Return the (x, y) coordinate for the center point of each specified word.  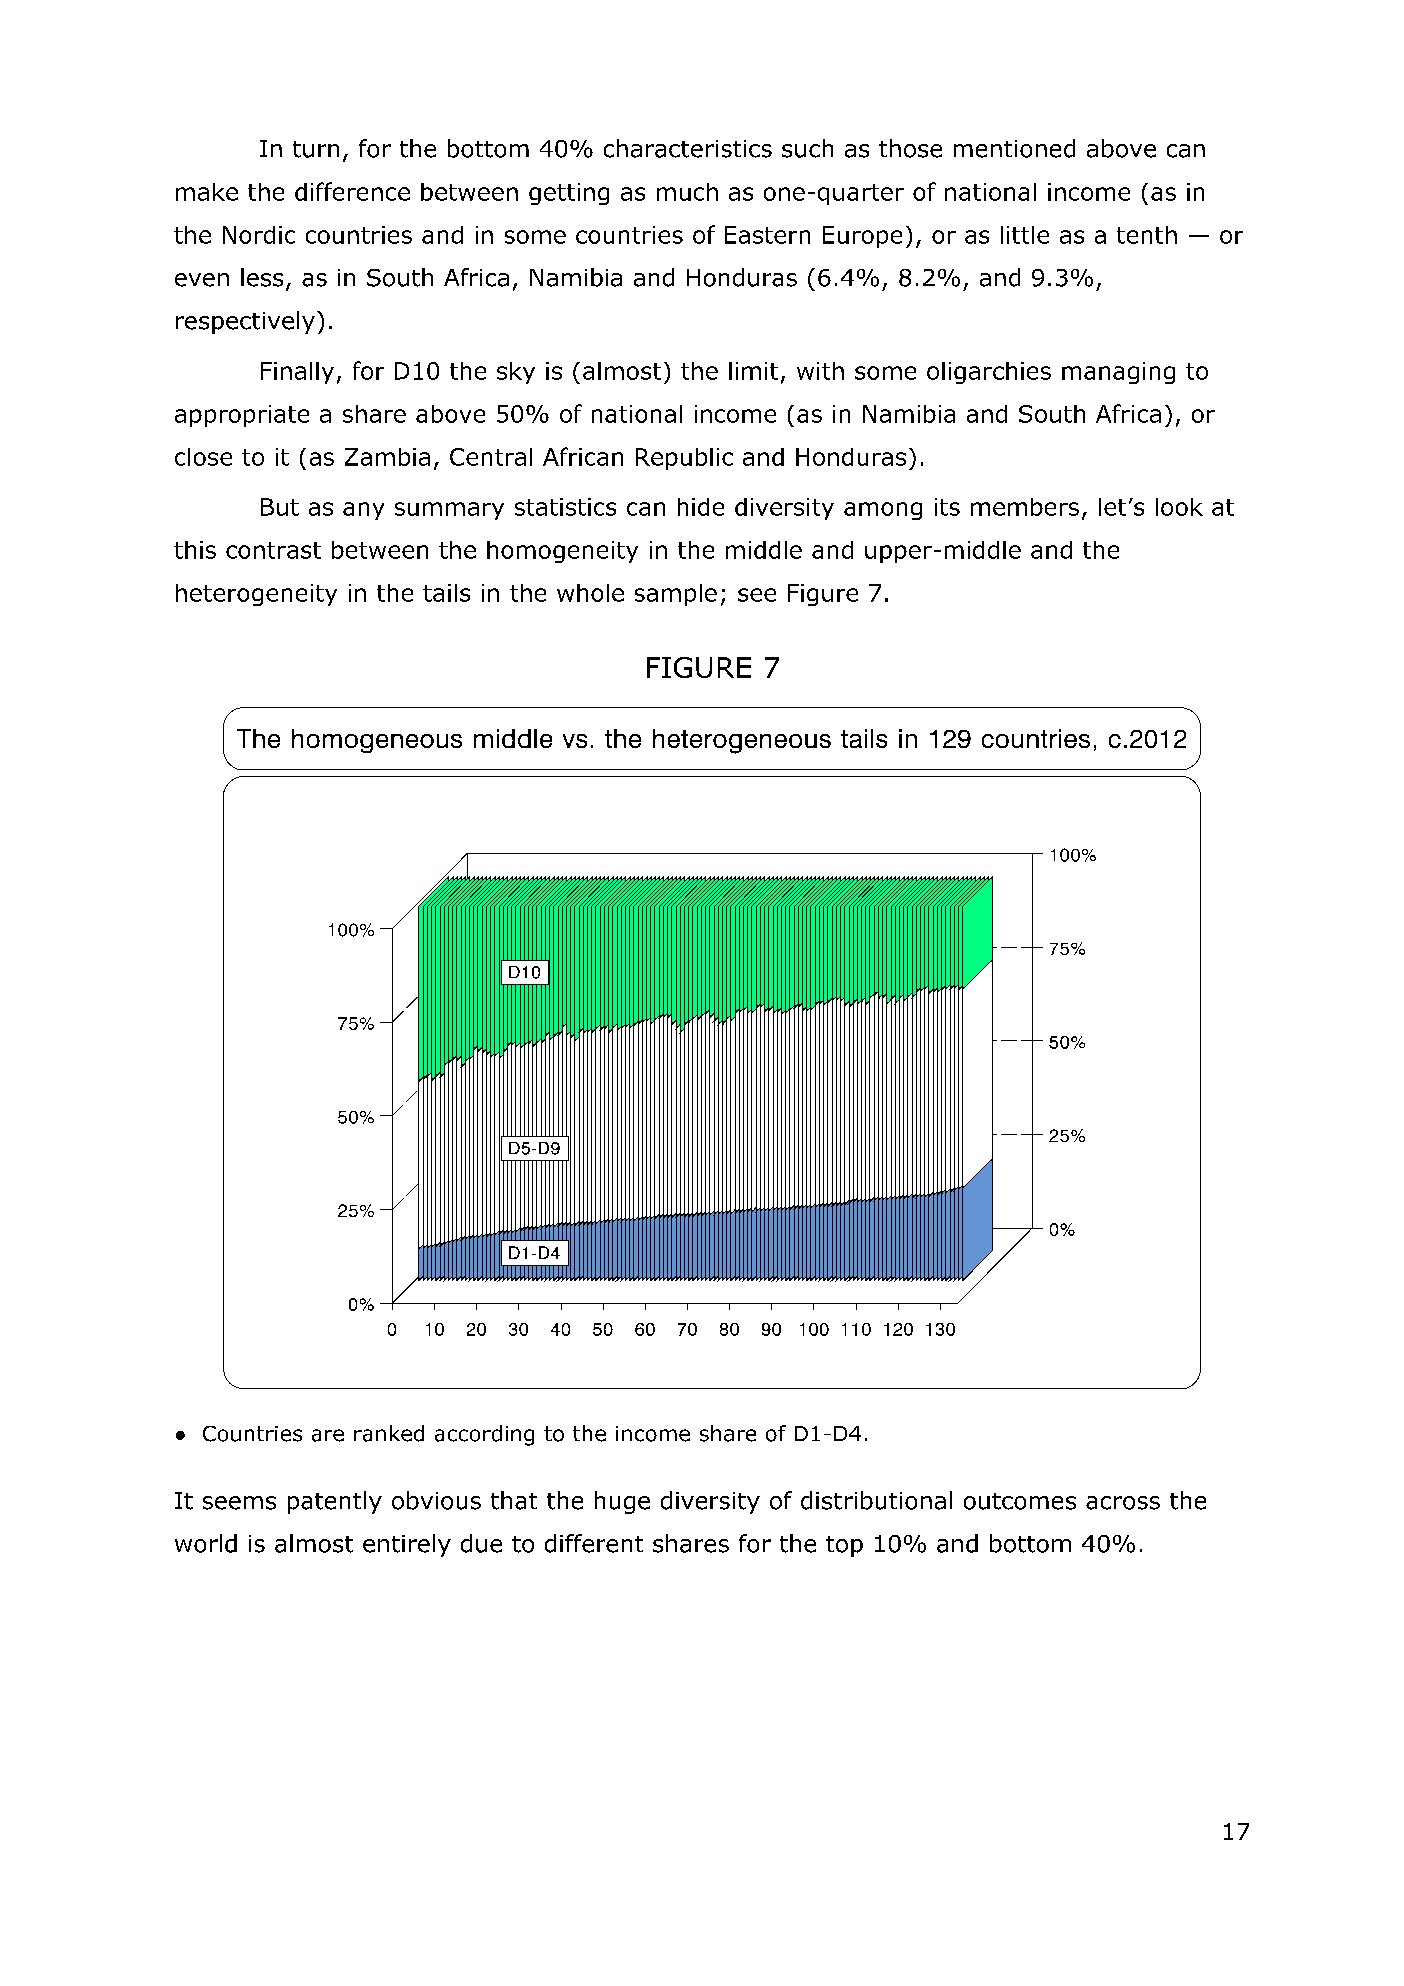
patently (335, 1502)
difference (352, 191)
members (1025, 507)
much (687, 192)
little (1025, 235)
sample (676, 595)
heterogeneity (256, 595)
